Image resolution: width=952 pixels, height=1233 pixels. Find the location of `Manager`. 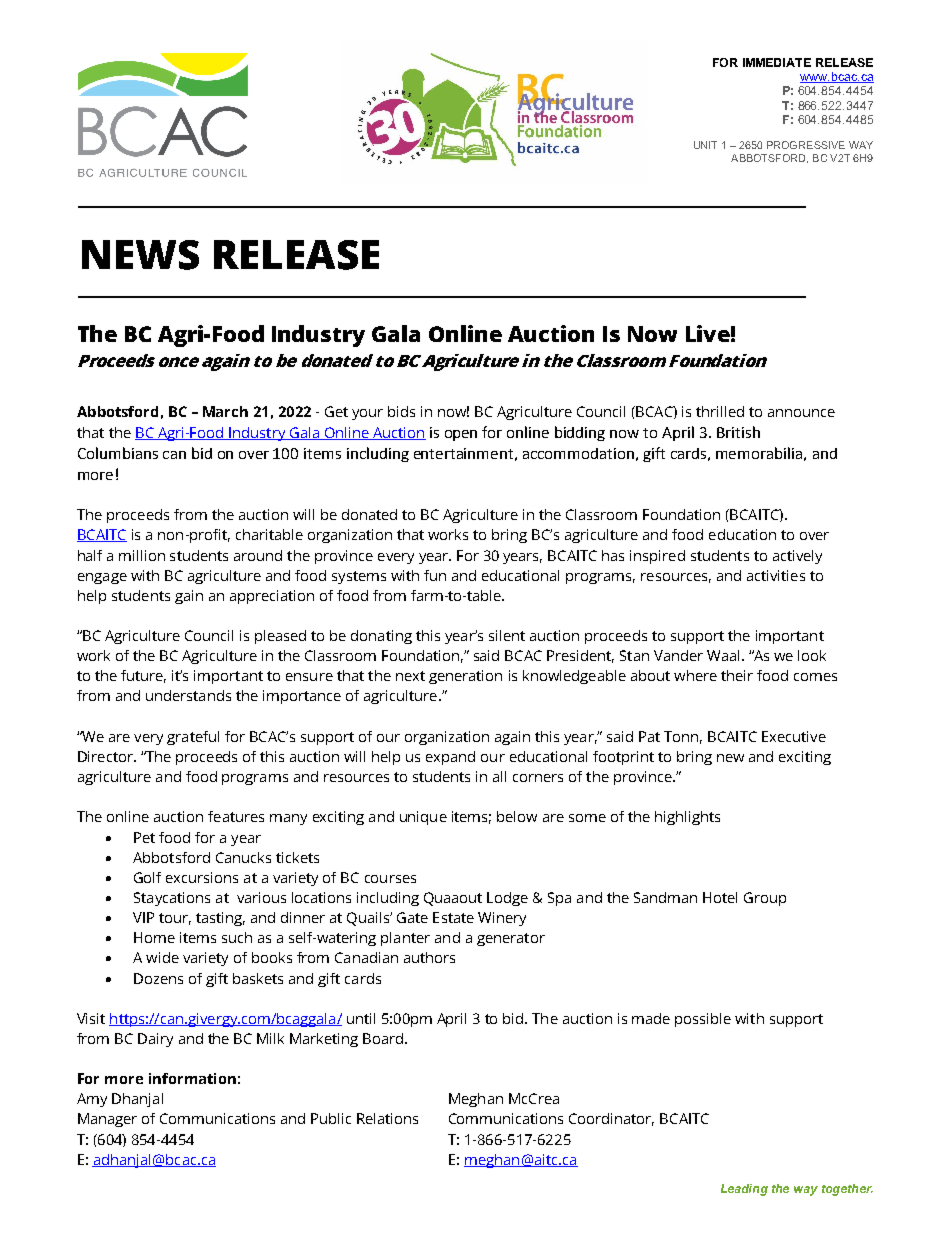

Manager is located at coordinates (107, 1120).
